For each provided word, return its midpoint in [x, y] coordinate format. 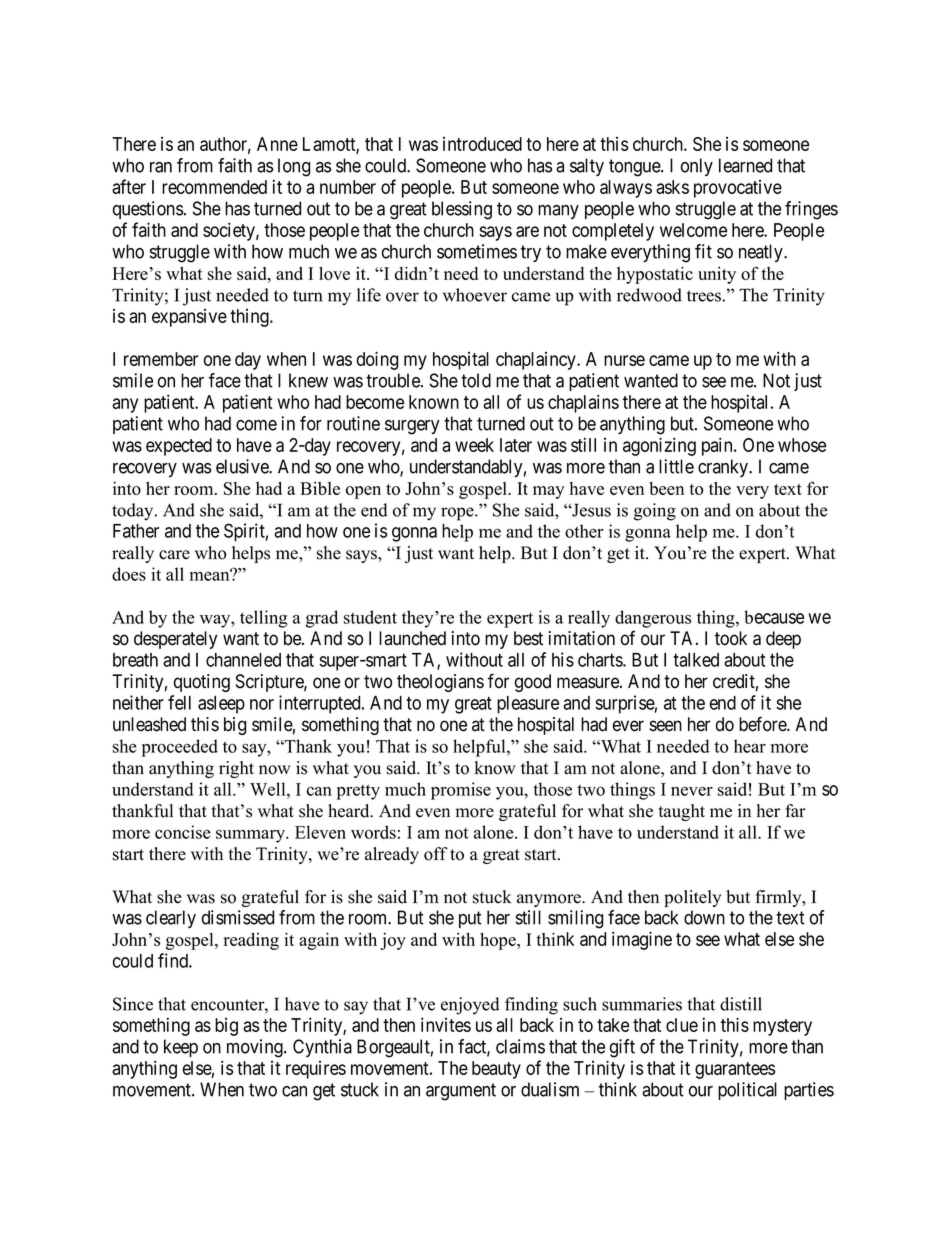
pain [718, 446]
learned [745, 165]
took [731, 638]
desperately [175, 640]
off [436, 854]
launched [412, 638]
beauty [496, 1070]
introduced [482, 144]
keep [181, 1048]
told [476, 380]
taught [682, 812]
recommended [214, 187]
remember [161, 359]
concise [183, 832]
